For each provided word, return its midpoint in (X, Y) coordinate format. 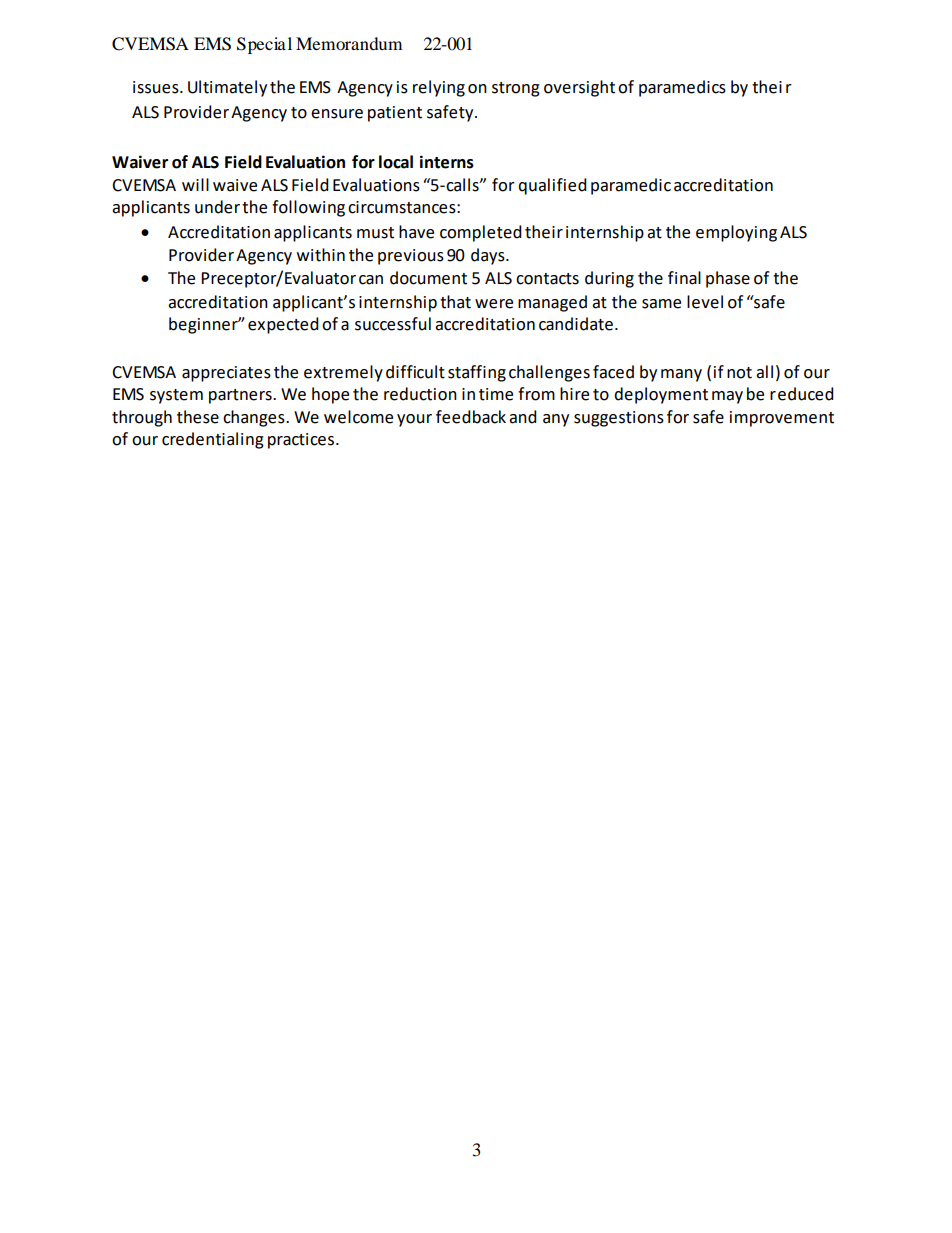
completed (481, 233)
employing (736, 233)
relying (439, 88)
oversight (579, 88)
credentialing (213, 440)
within (321, 255)
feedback (471, 417)
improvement (782, 419)
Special (264, 45)
